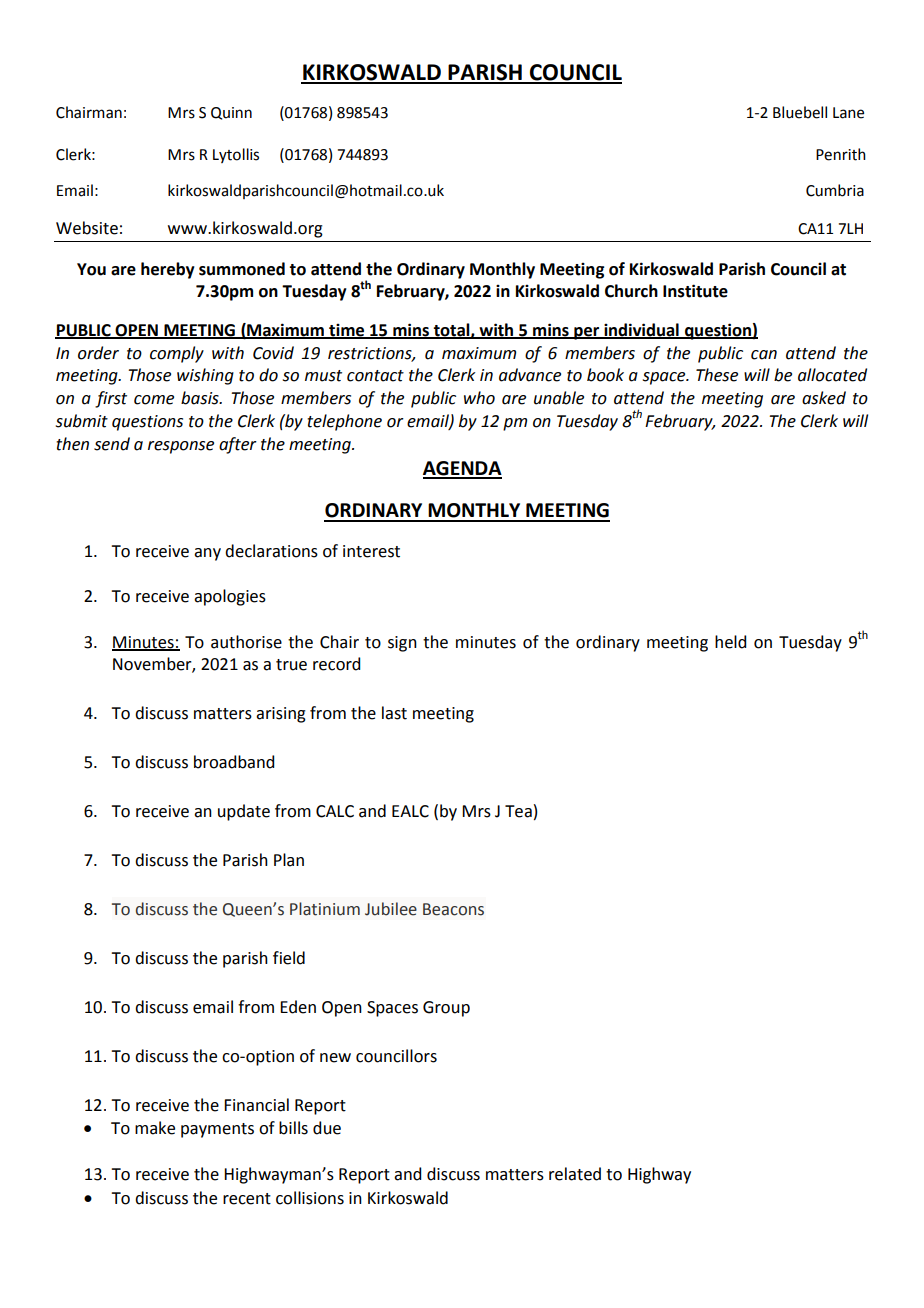 The height and width of the image is (1308, 924). I want to click on make, so click(155, 1128).
